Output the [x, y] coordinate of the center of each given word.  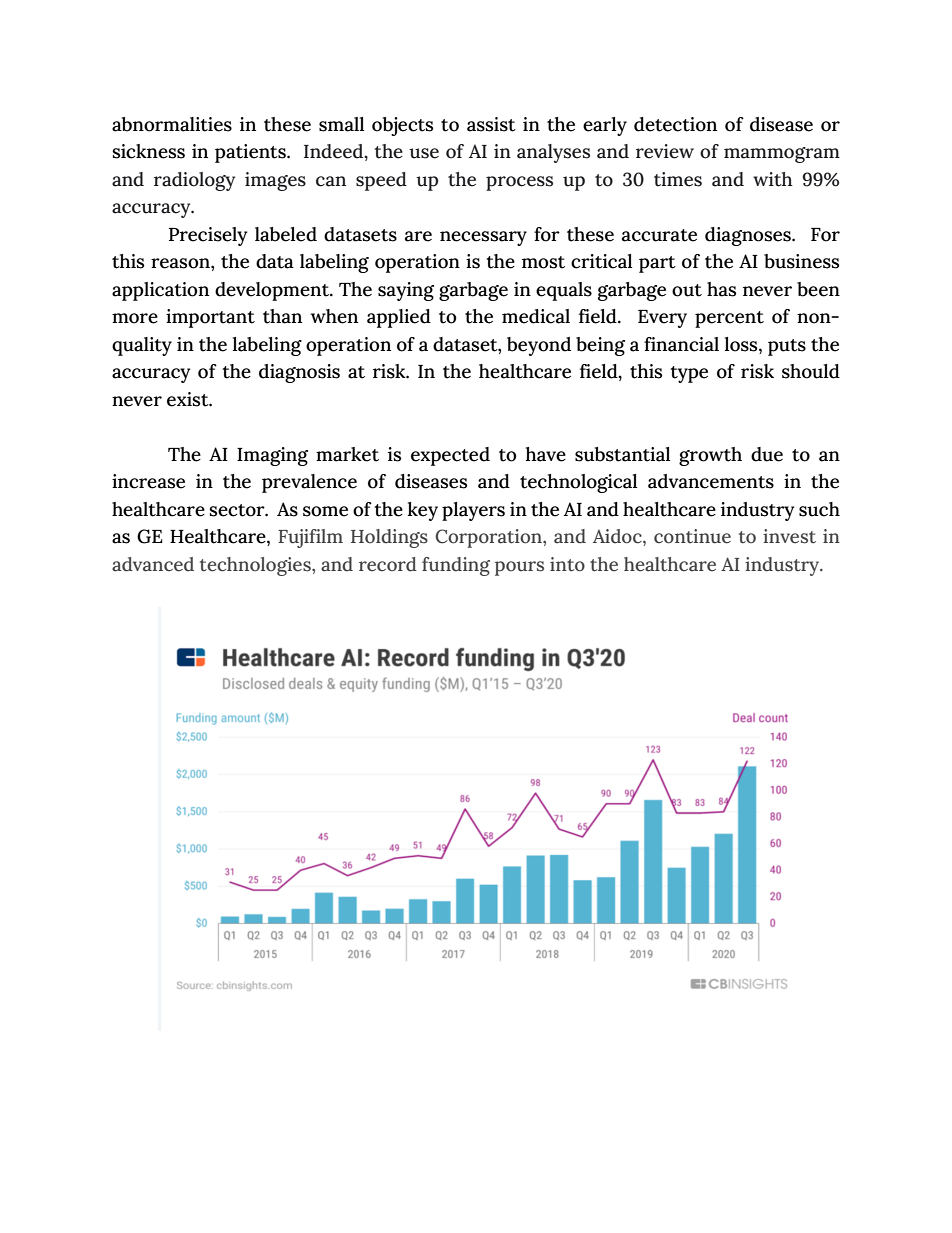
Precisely [208, 236]
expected [450, 456]
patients [251, 153]
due [767, 454]
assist [491, 124]
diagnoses [749, 236]
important [210, 318]
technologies [256, 566]
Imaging [272, 456]
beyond [539, 346]
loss [742, 345]
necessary [483, 238]
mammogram [782, 155]
